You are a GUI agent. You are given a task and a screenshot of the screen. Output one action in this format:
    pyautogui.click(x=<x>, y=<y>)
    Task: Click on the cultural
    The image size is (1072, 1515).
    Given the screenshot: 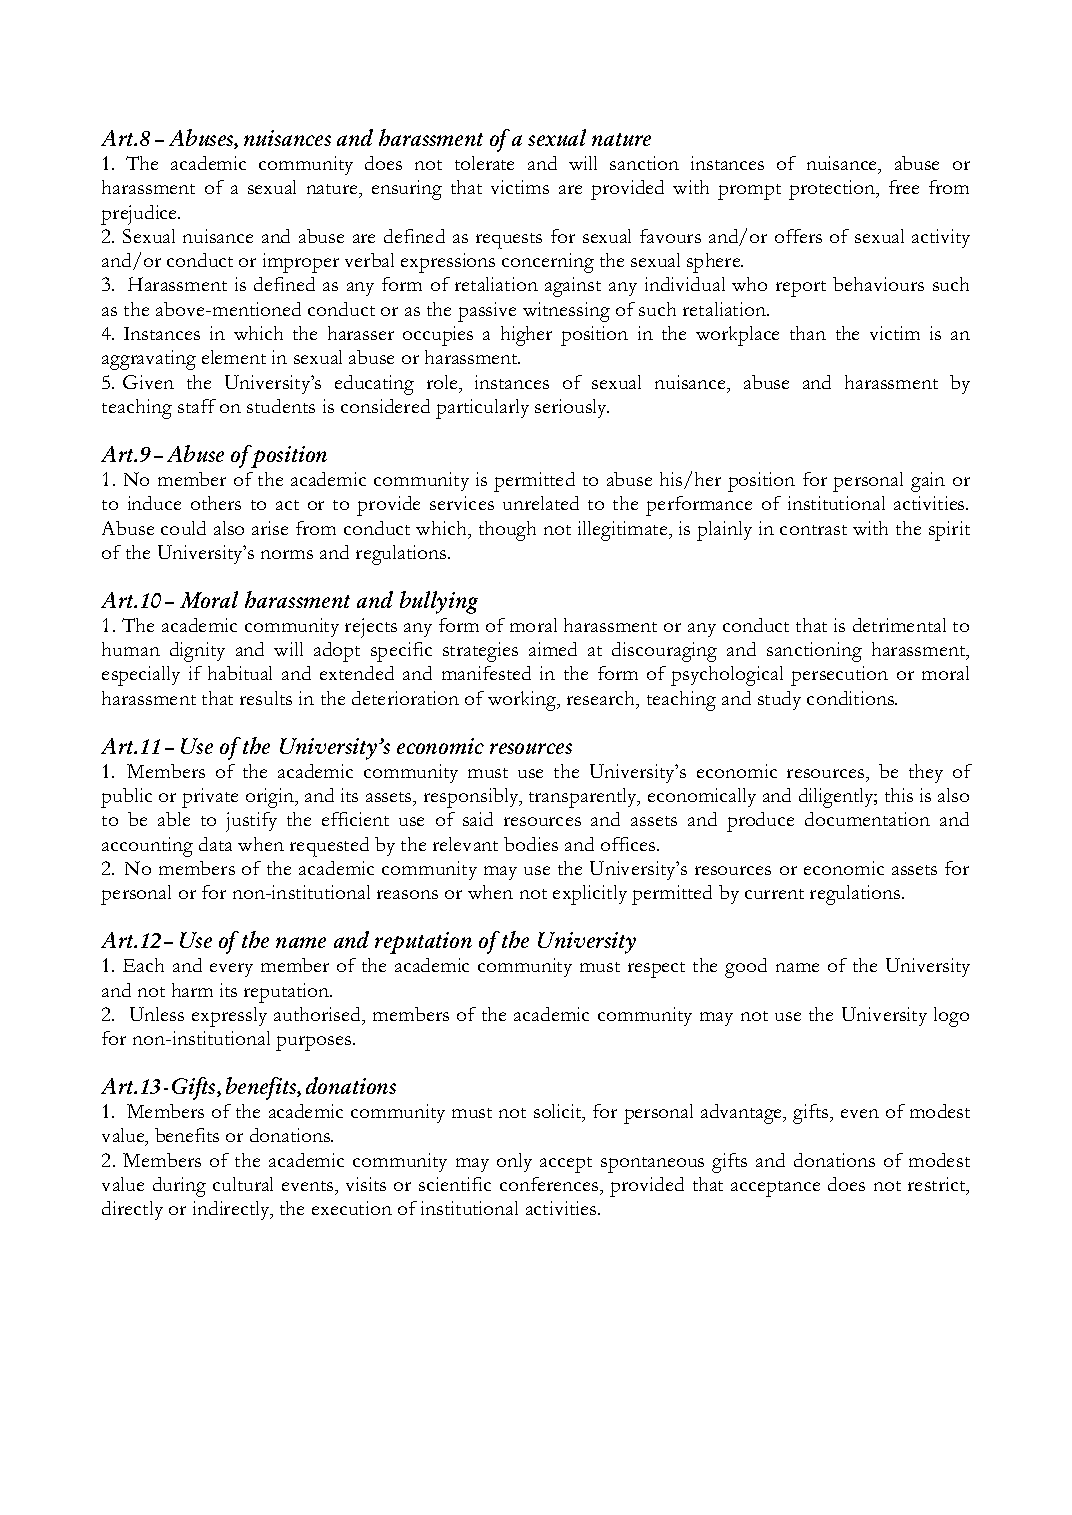 What is the action you would take?
    pyautogui.click(x=243, y=1184)
